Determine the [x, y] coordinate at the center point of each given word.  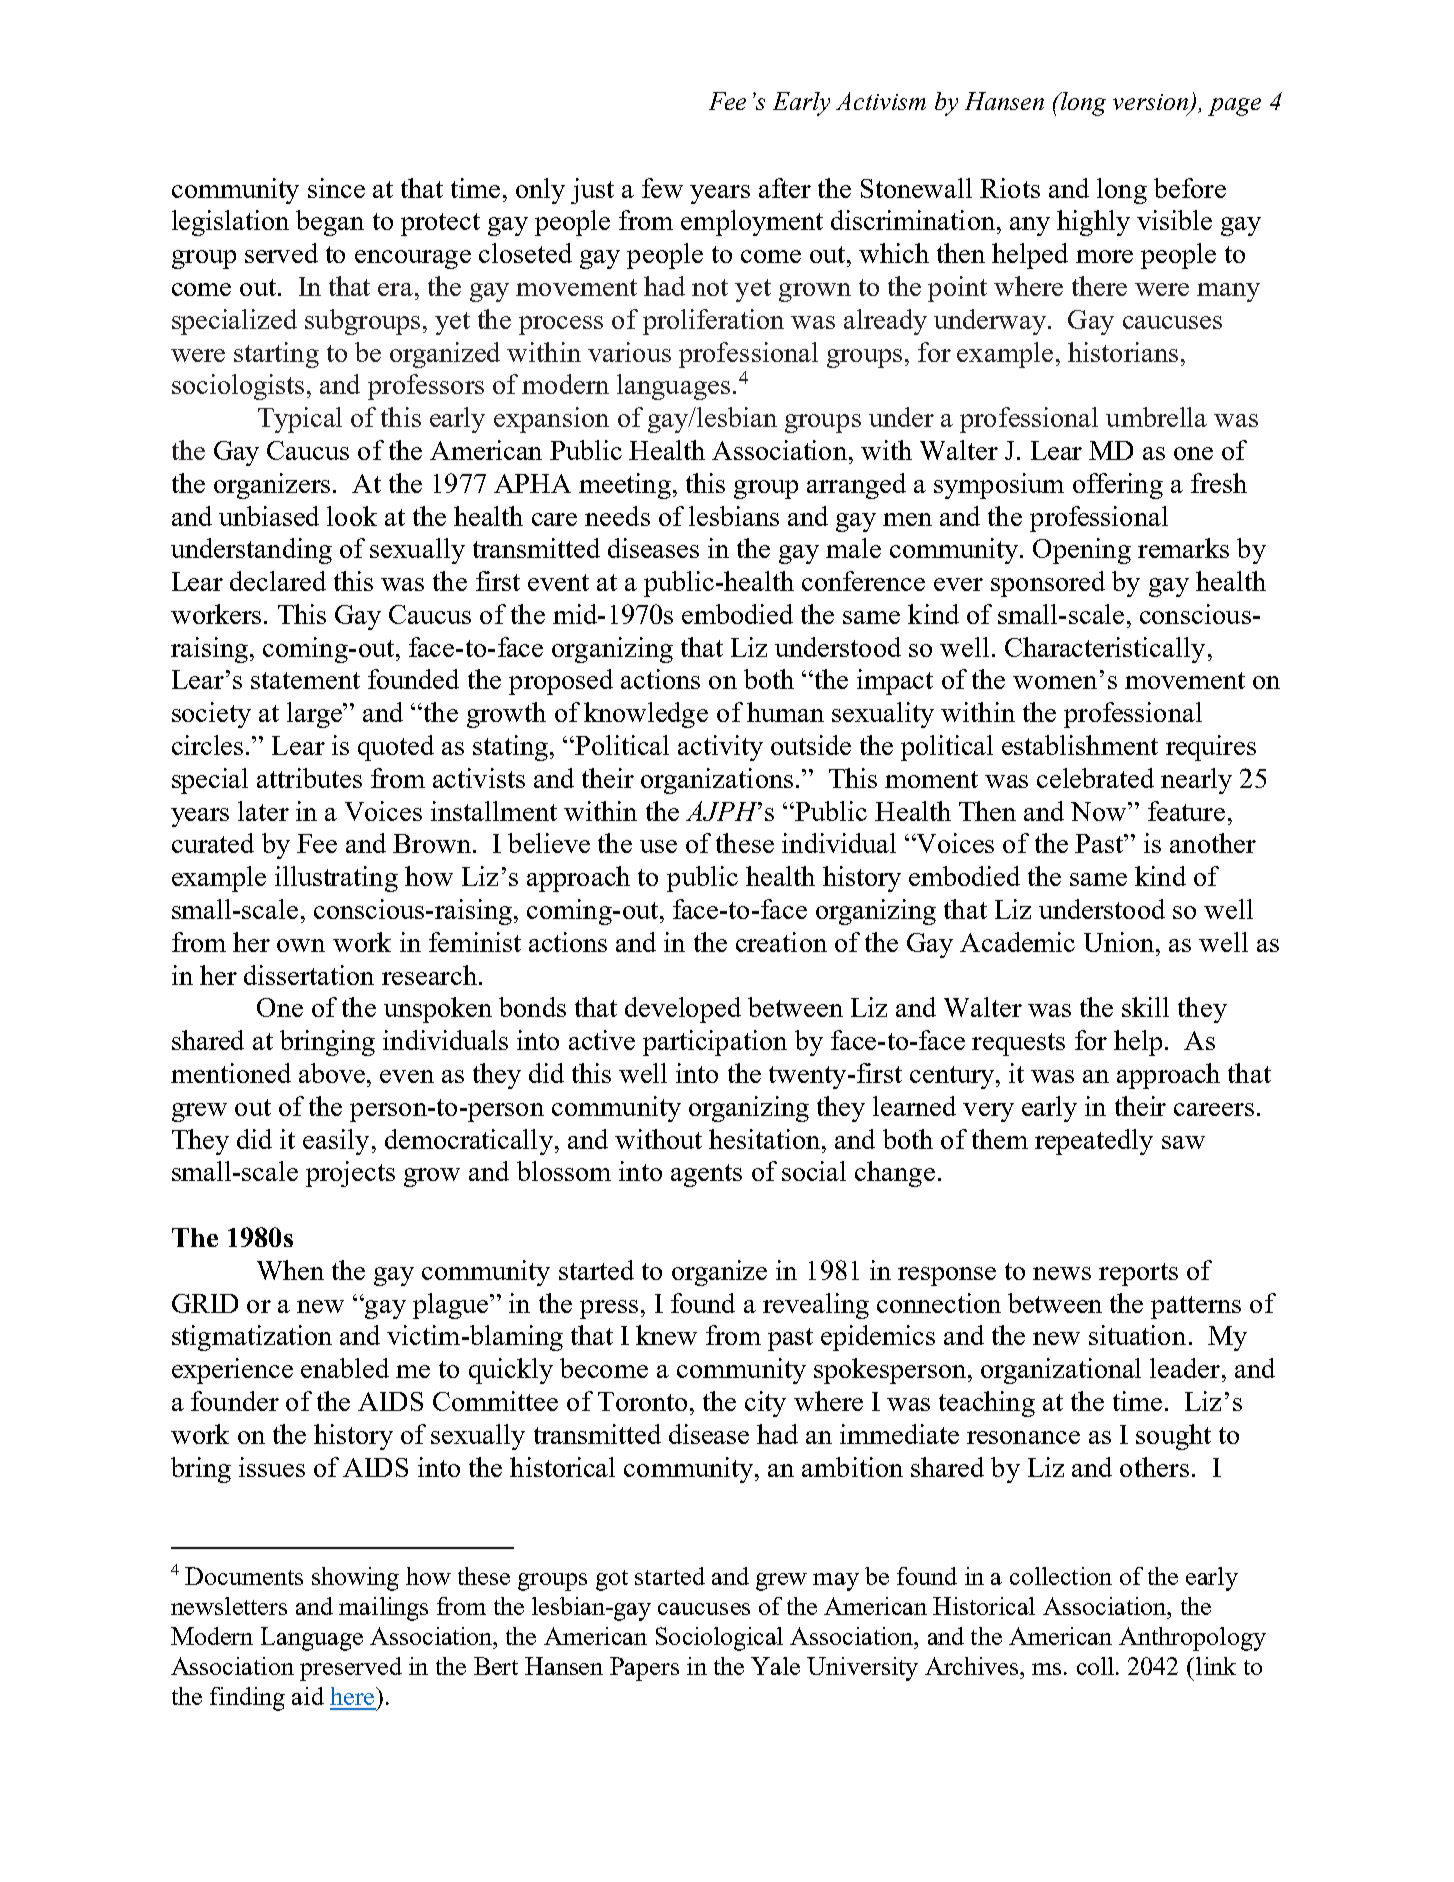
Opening [1082, 551]
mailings [383, 1609]
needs [617, 516]
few [662, 188]
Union [1121, 942]
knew [666, 1335]
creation [781, 942]
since [336, 188]
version [1152, 103]
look [352, 516]
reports [1138, 1274]
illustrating [336, 879]
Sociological [719, 1639]
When [290, 1270]
